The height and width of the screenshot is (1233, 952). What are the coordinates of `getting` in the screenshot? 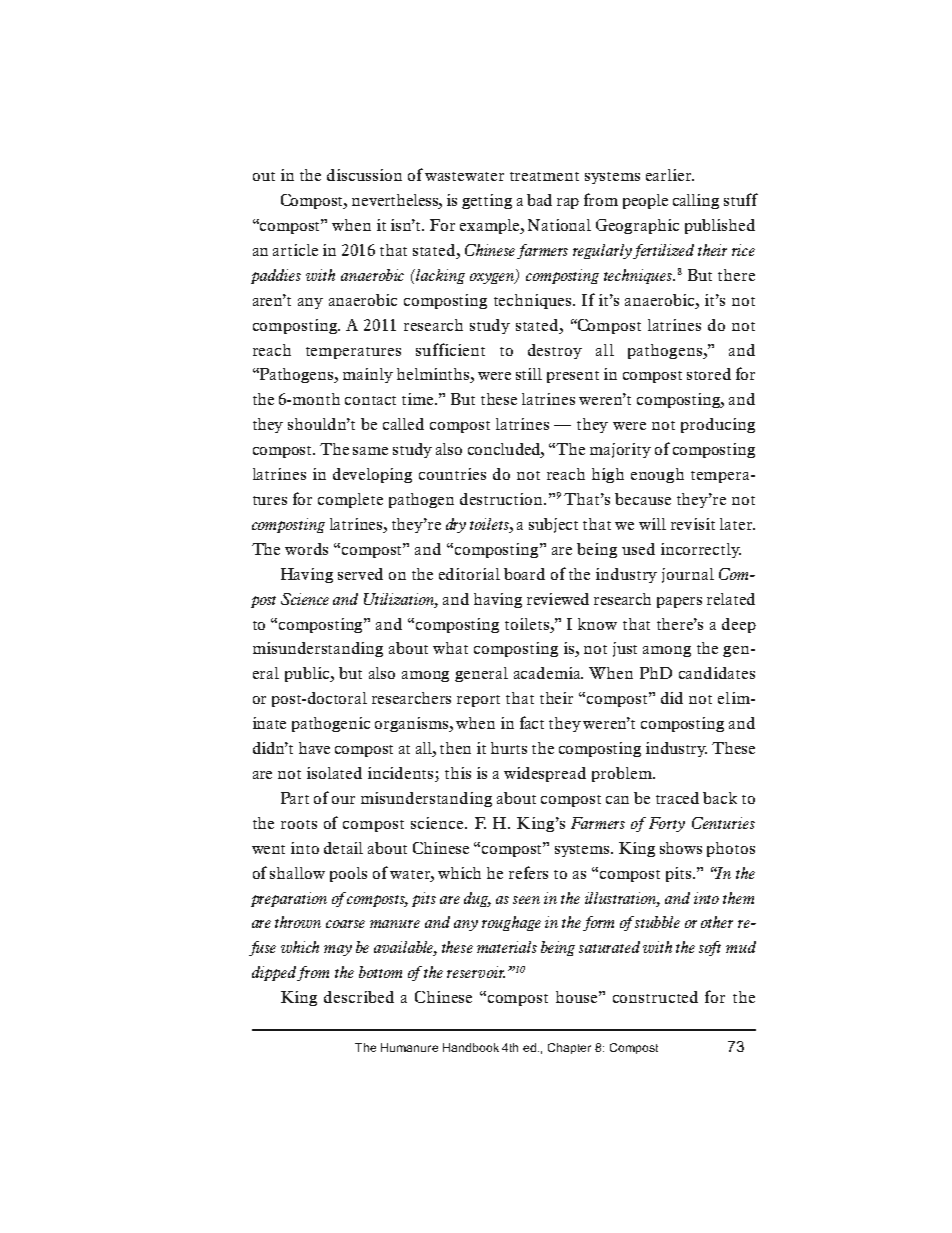 It's located at (487, 201).
